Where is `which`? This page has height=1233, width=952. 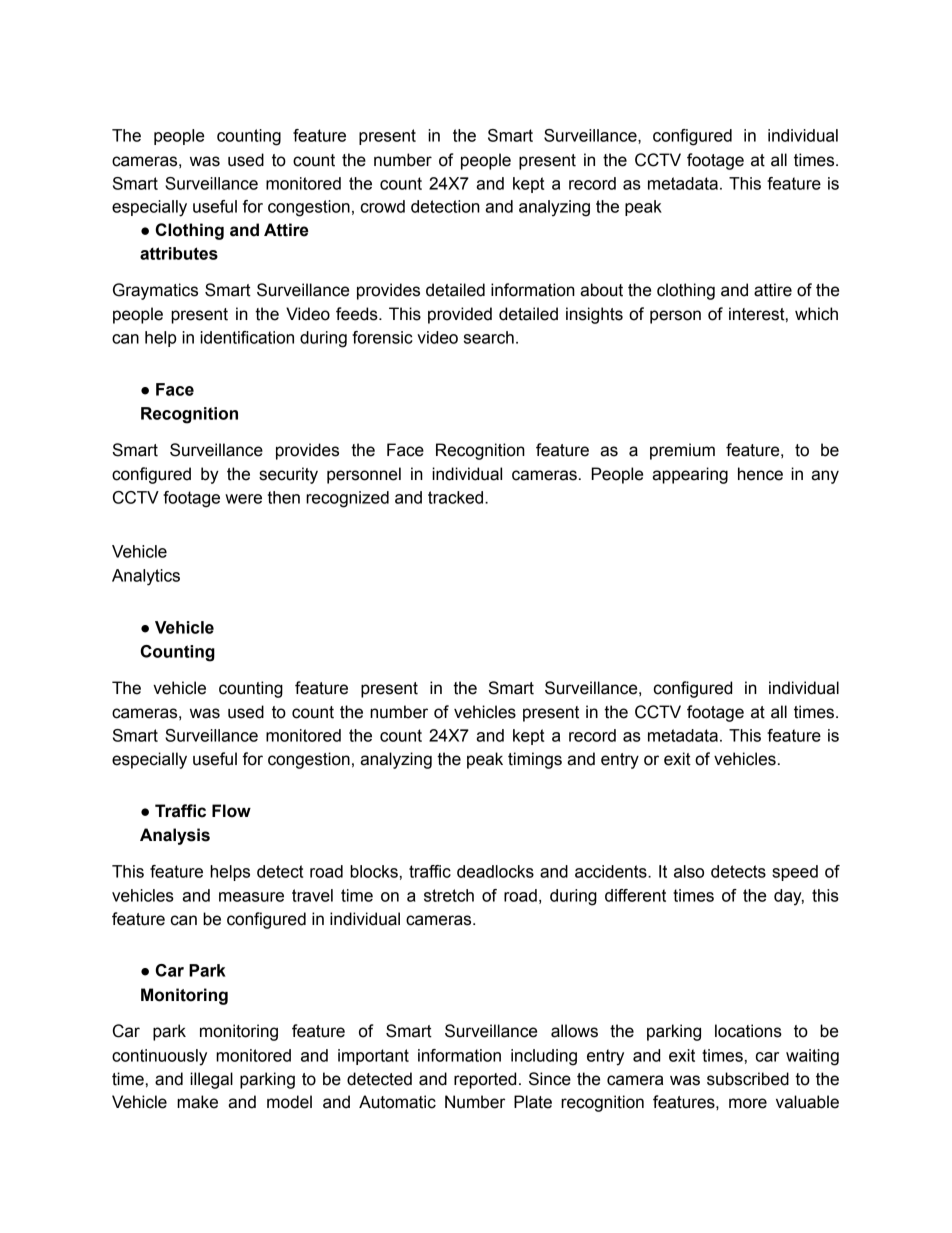
which is located at coordinates (816, 314).
